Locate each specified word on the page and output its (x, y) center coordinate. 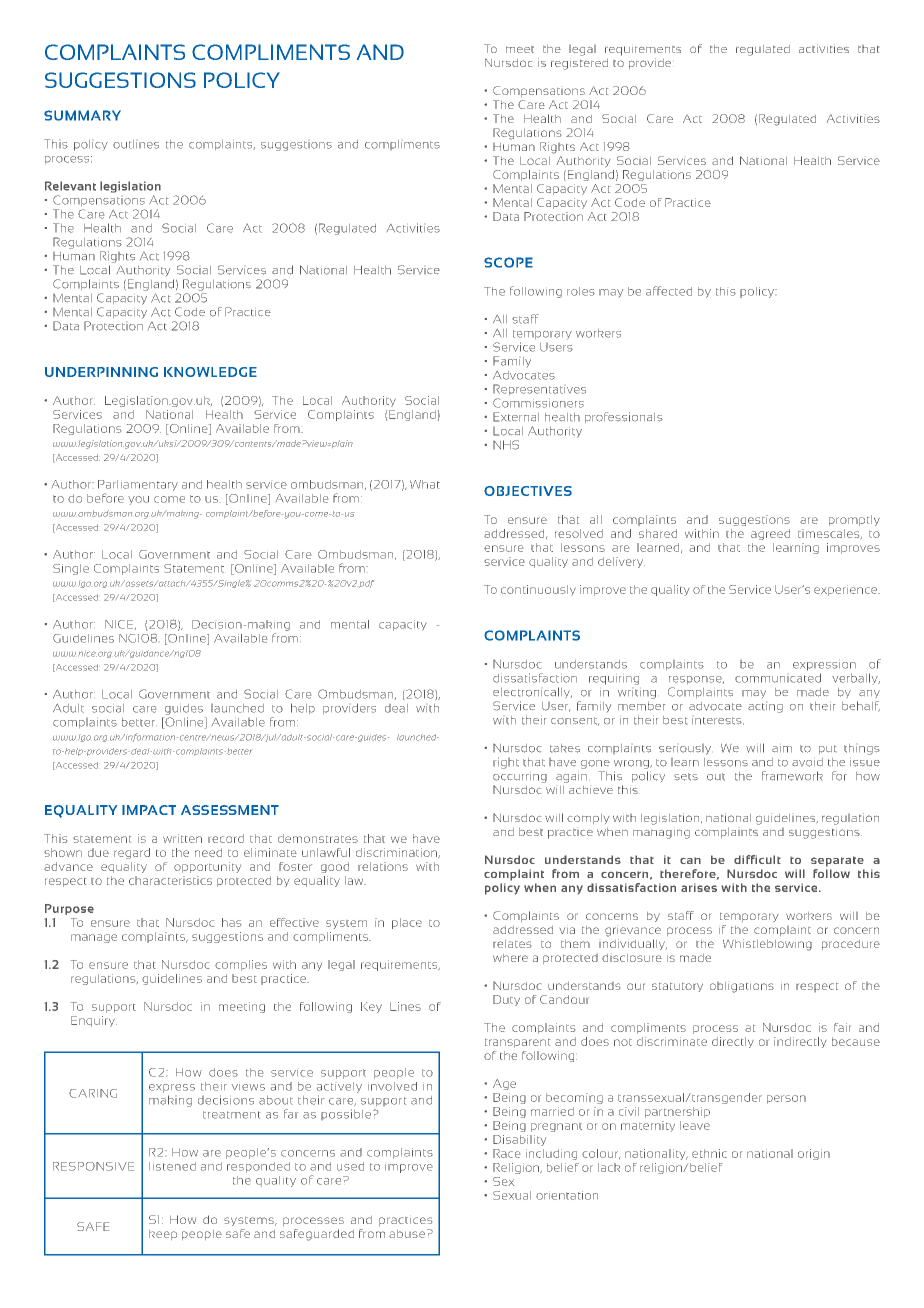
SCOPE (508, 262)
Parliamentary (138, 485)
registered (579, 64)
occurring (520, 778)
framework (792, 776)
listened (172, 1166)
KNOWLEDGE (210, 372)
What (425, 484)
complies (241, 965)
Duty (506, 1000)
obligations (742, 987)
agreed (770, 534)
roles (581, 291)
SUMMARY (82, 115)
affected (669, 291)
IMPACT (149, 810)
